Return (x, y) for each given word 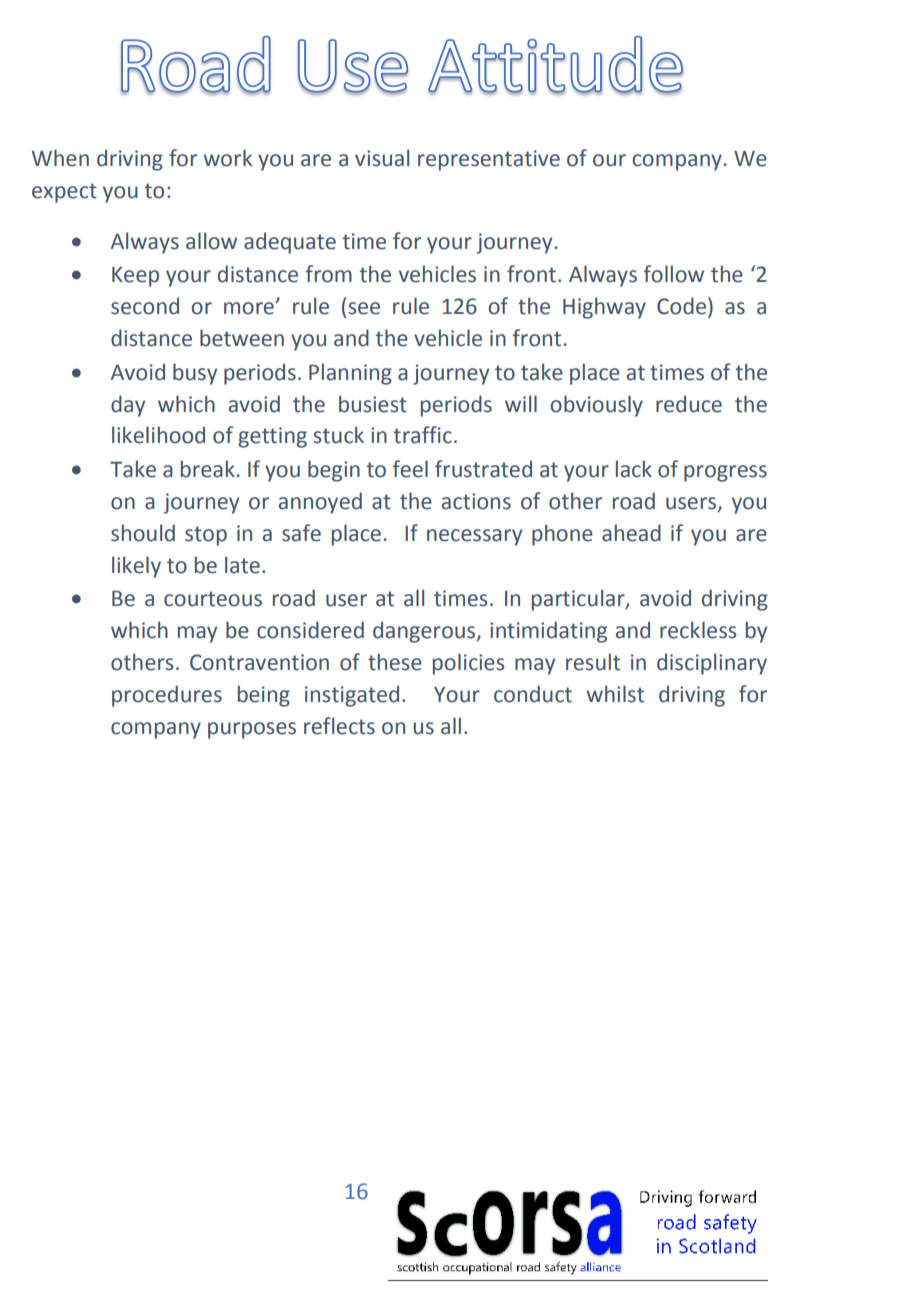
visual (382, 158)
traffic (422, 435)
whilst (615, 694)
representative (489, 160)
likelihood (158, 435)
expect (64, 193)
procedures (167, 696)
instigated (352, 696)
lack (634, 469)
